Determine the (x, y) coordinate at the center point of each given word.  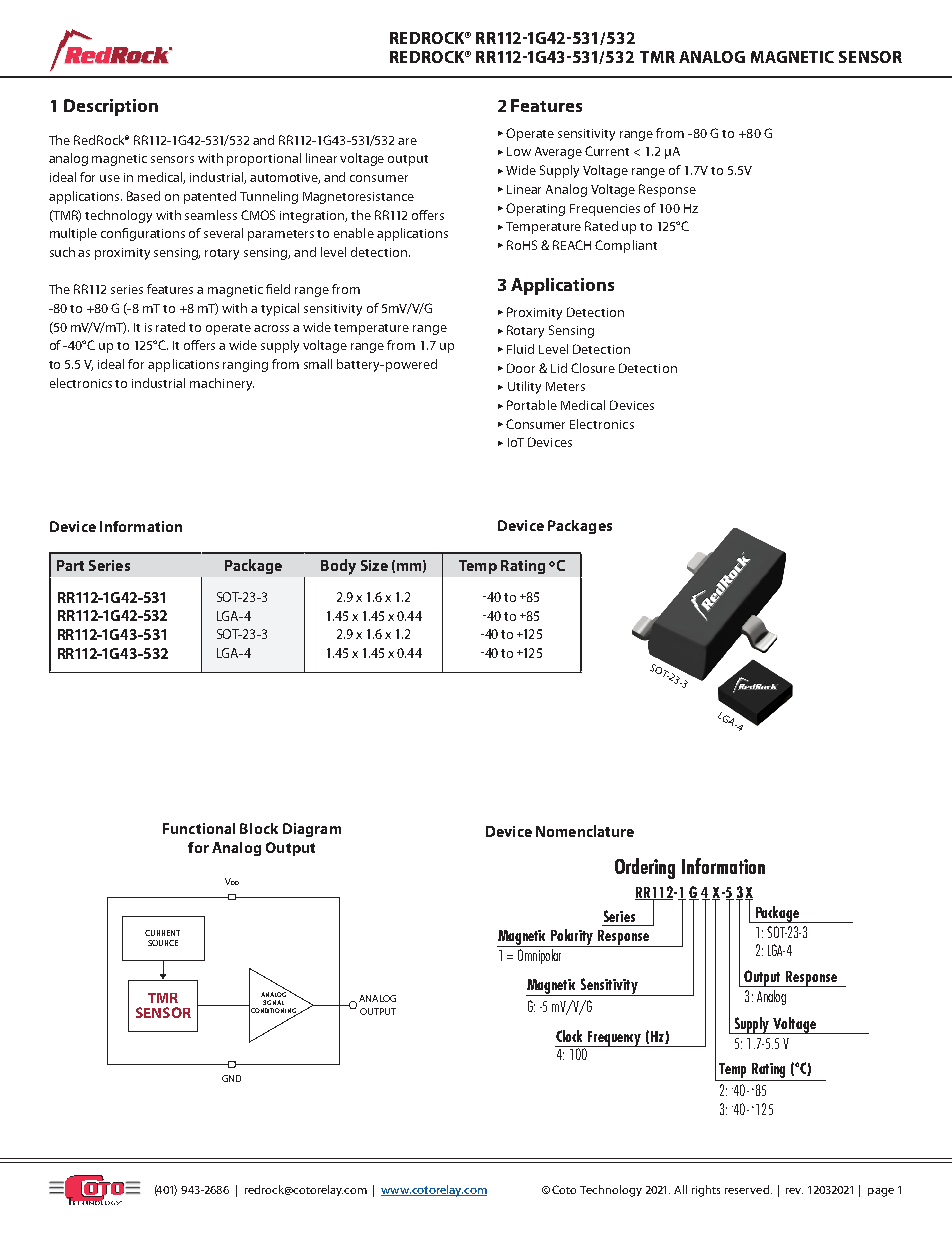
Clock (569, 1036)
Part (70, 565)
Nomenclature (585, 831)
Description (111, 107)
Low (519, 151)
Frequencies (605, 210)
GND (231, 1078)
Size (374, 565)
